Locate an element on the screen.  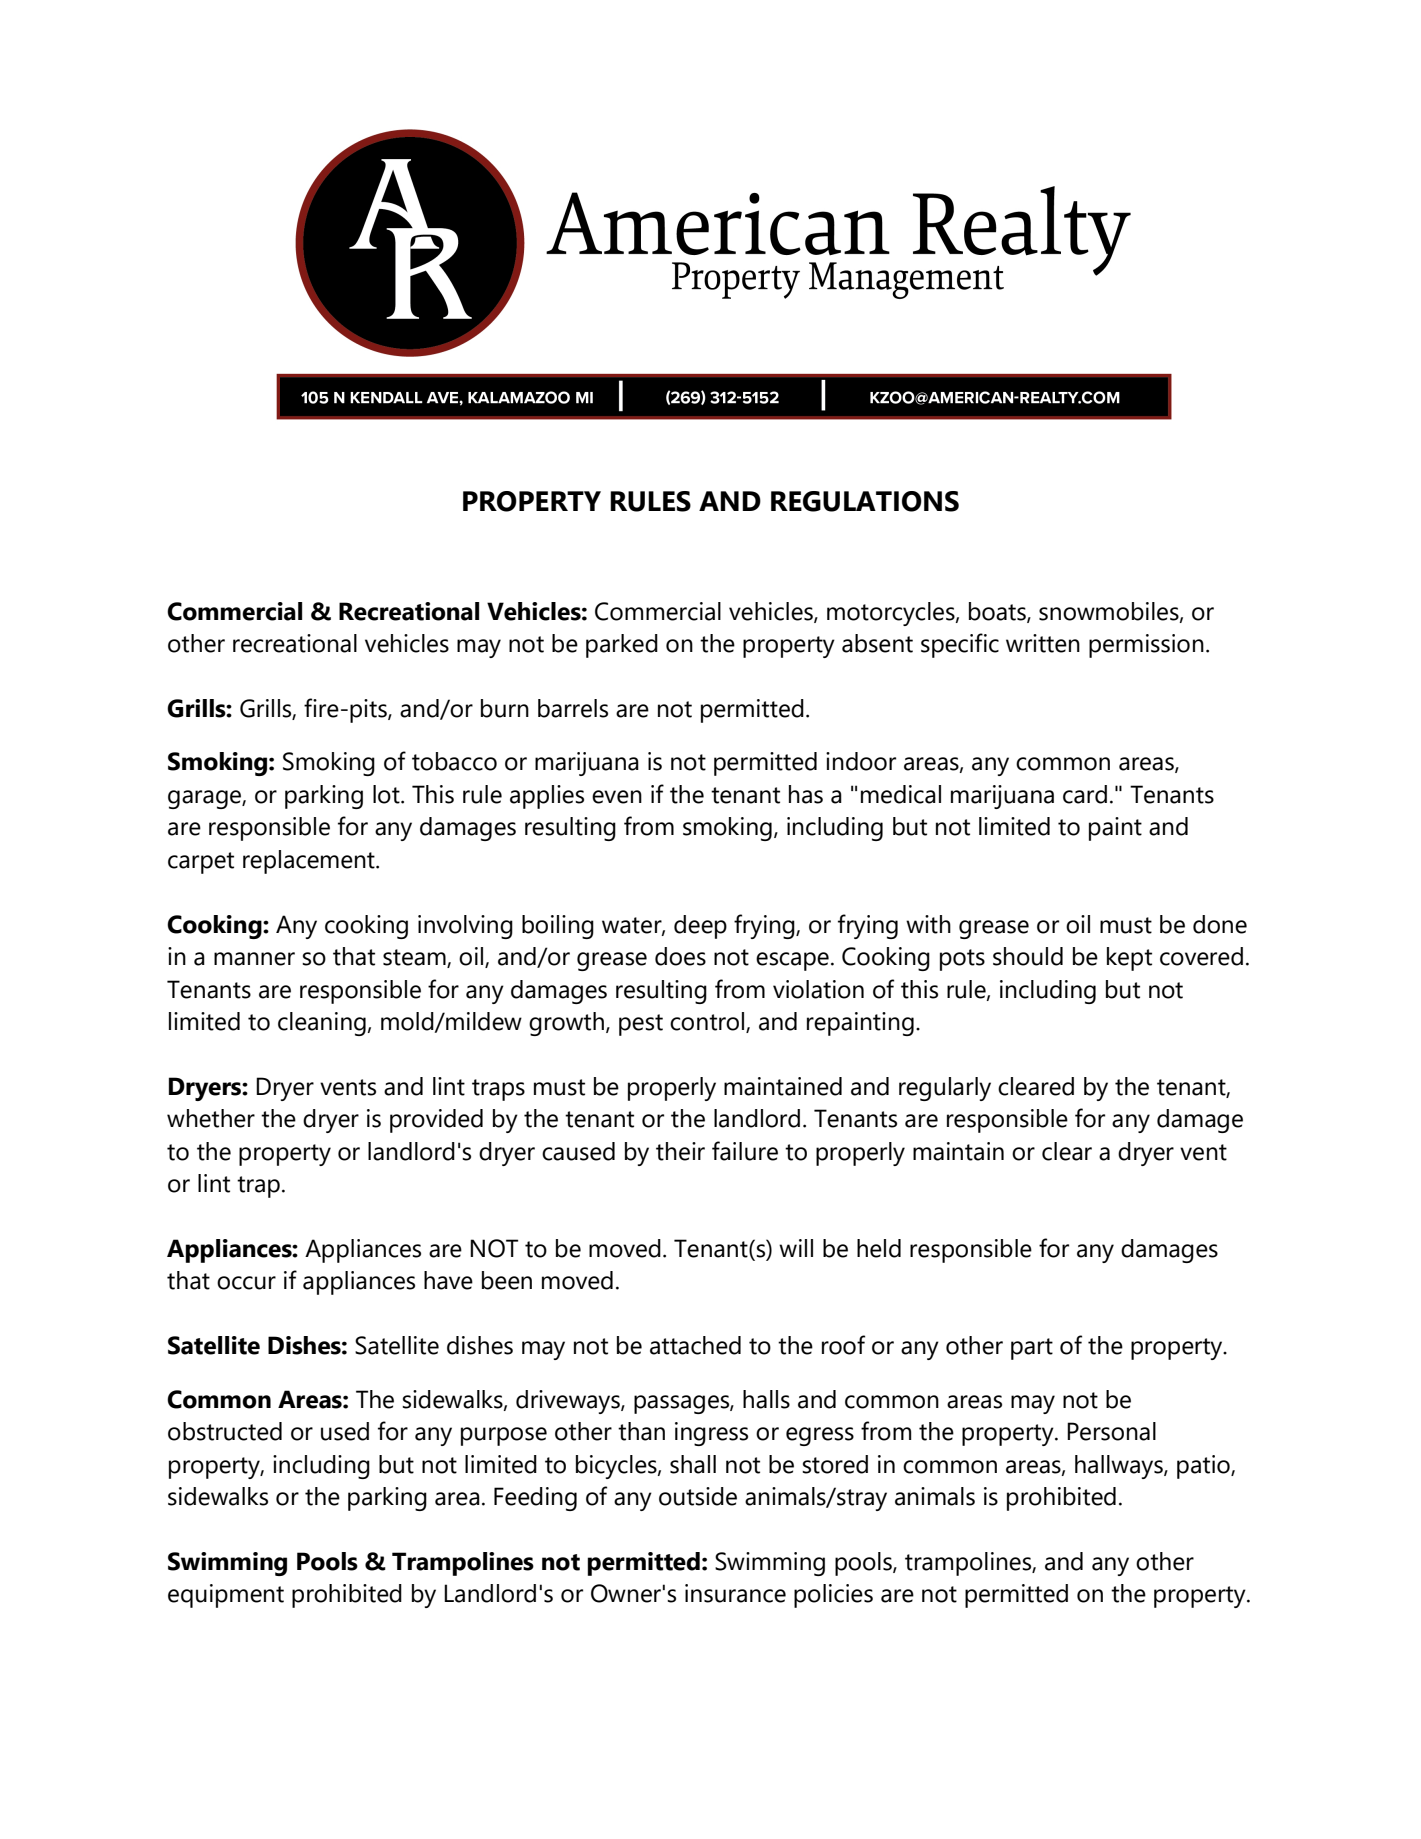
equipment is located at coordinates (226, 1596).
